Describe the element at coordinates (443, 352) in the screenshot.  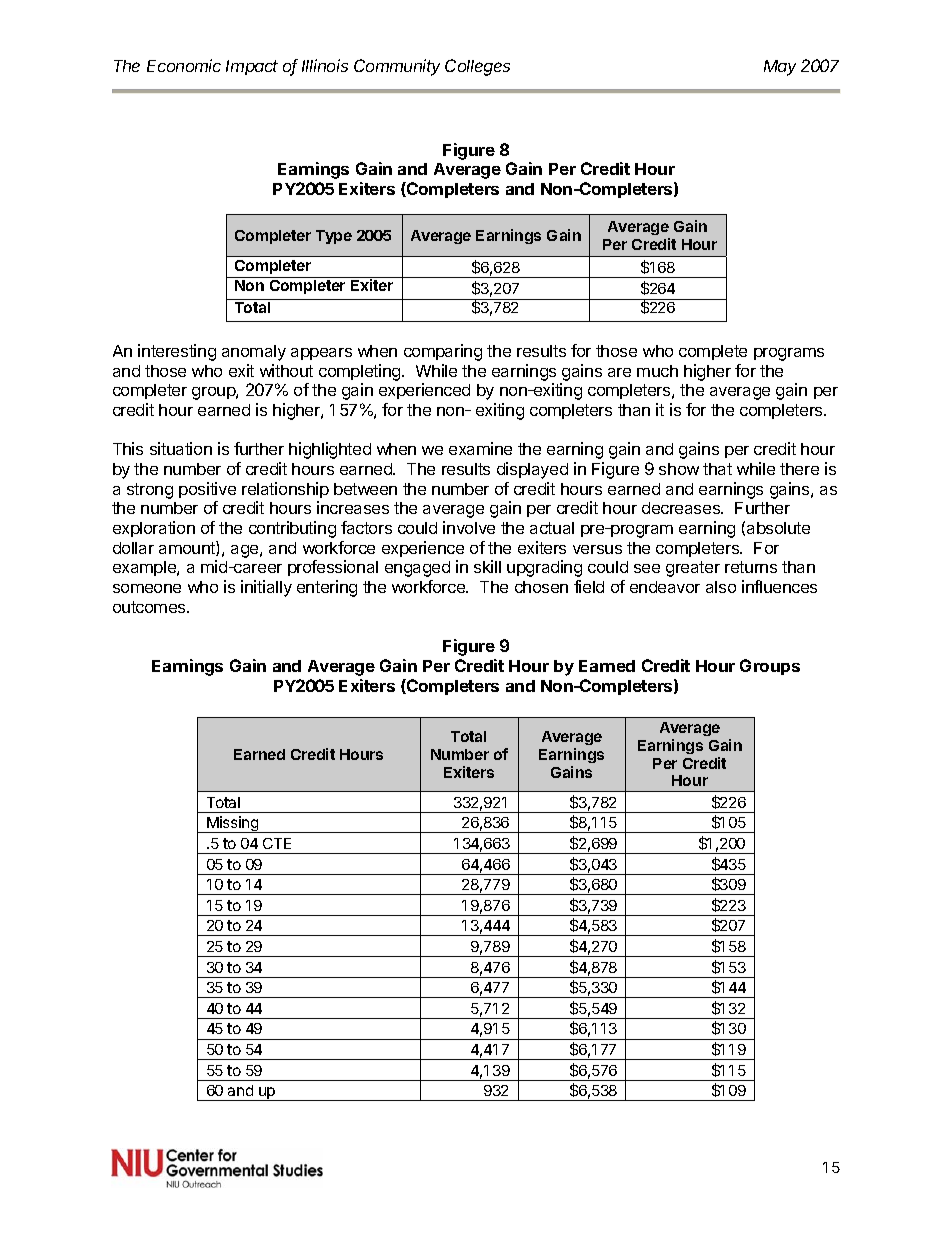
I see `comparing` at that location.
